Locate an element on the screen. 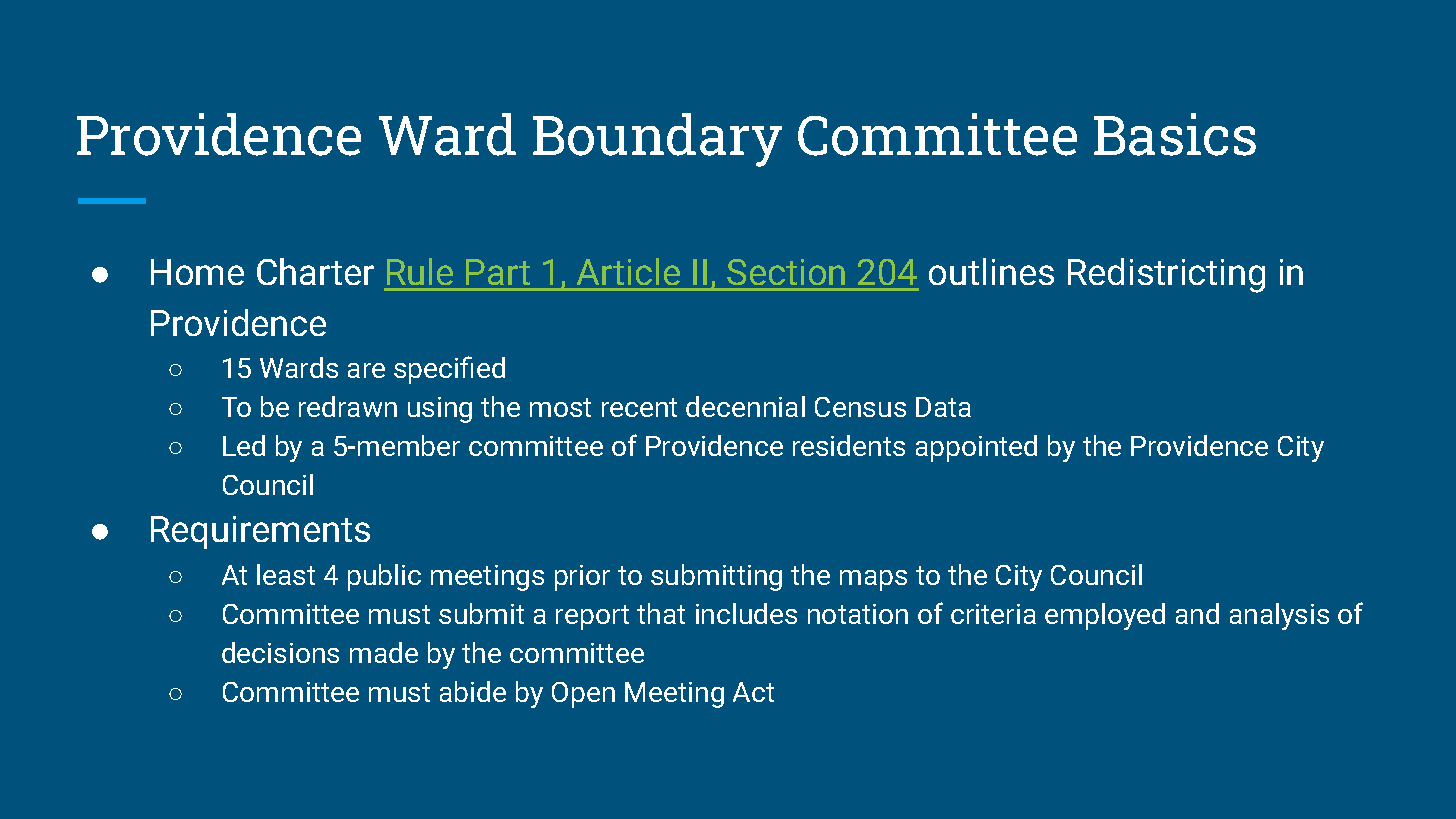 This screenshot has width=1456, height=819. Data is located at coordinates (943, 407).
